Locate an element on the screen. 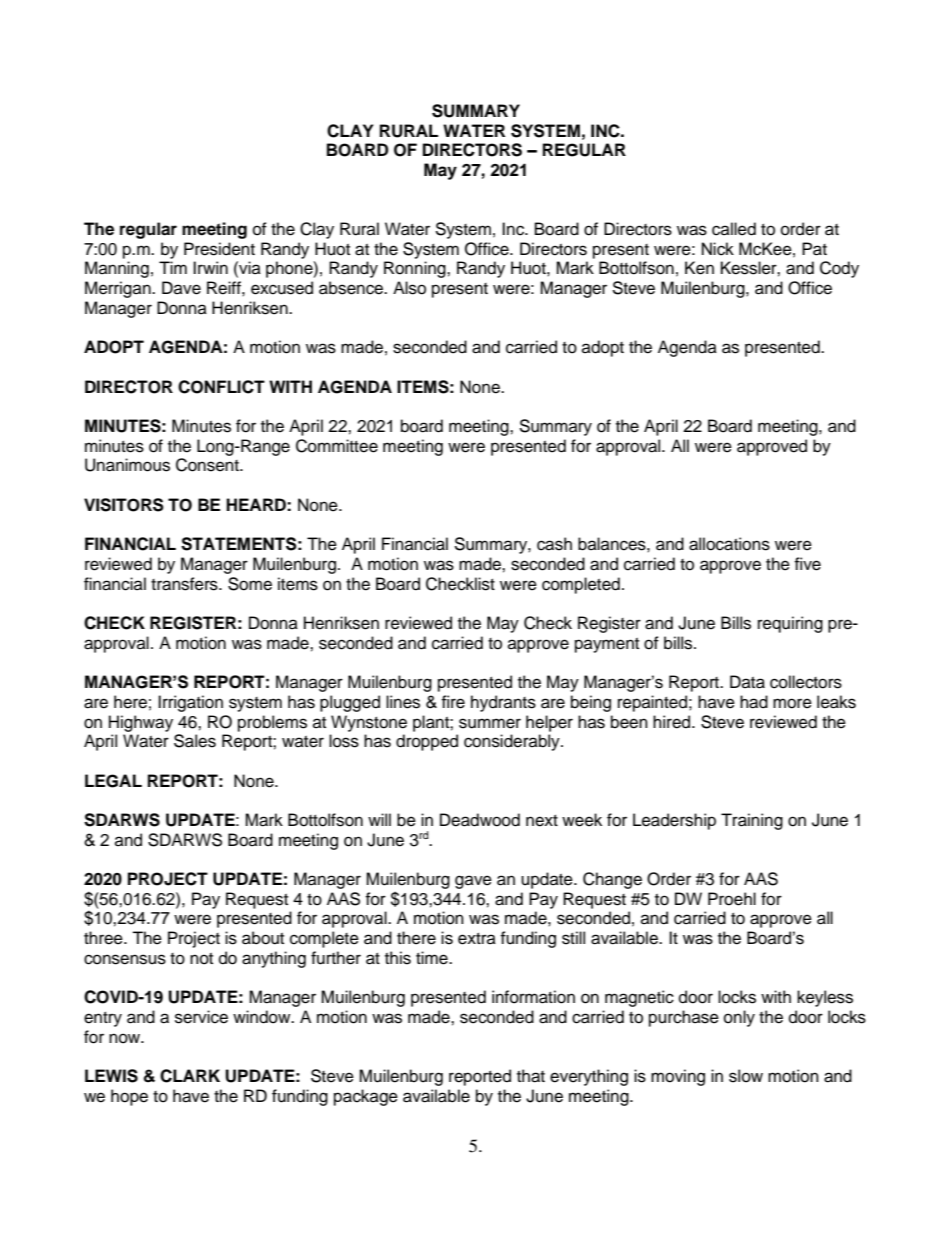 The width and height of the screenshot is (952, 1233). CLARK is located at coordinates (190, 1076).
